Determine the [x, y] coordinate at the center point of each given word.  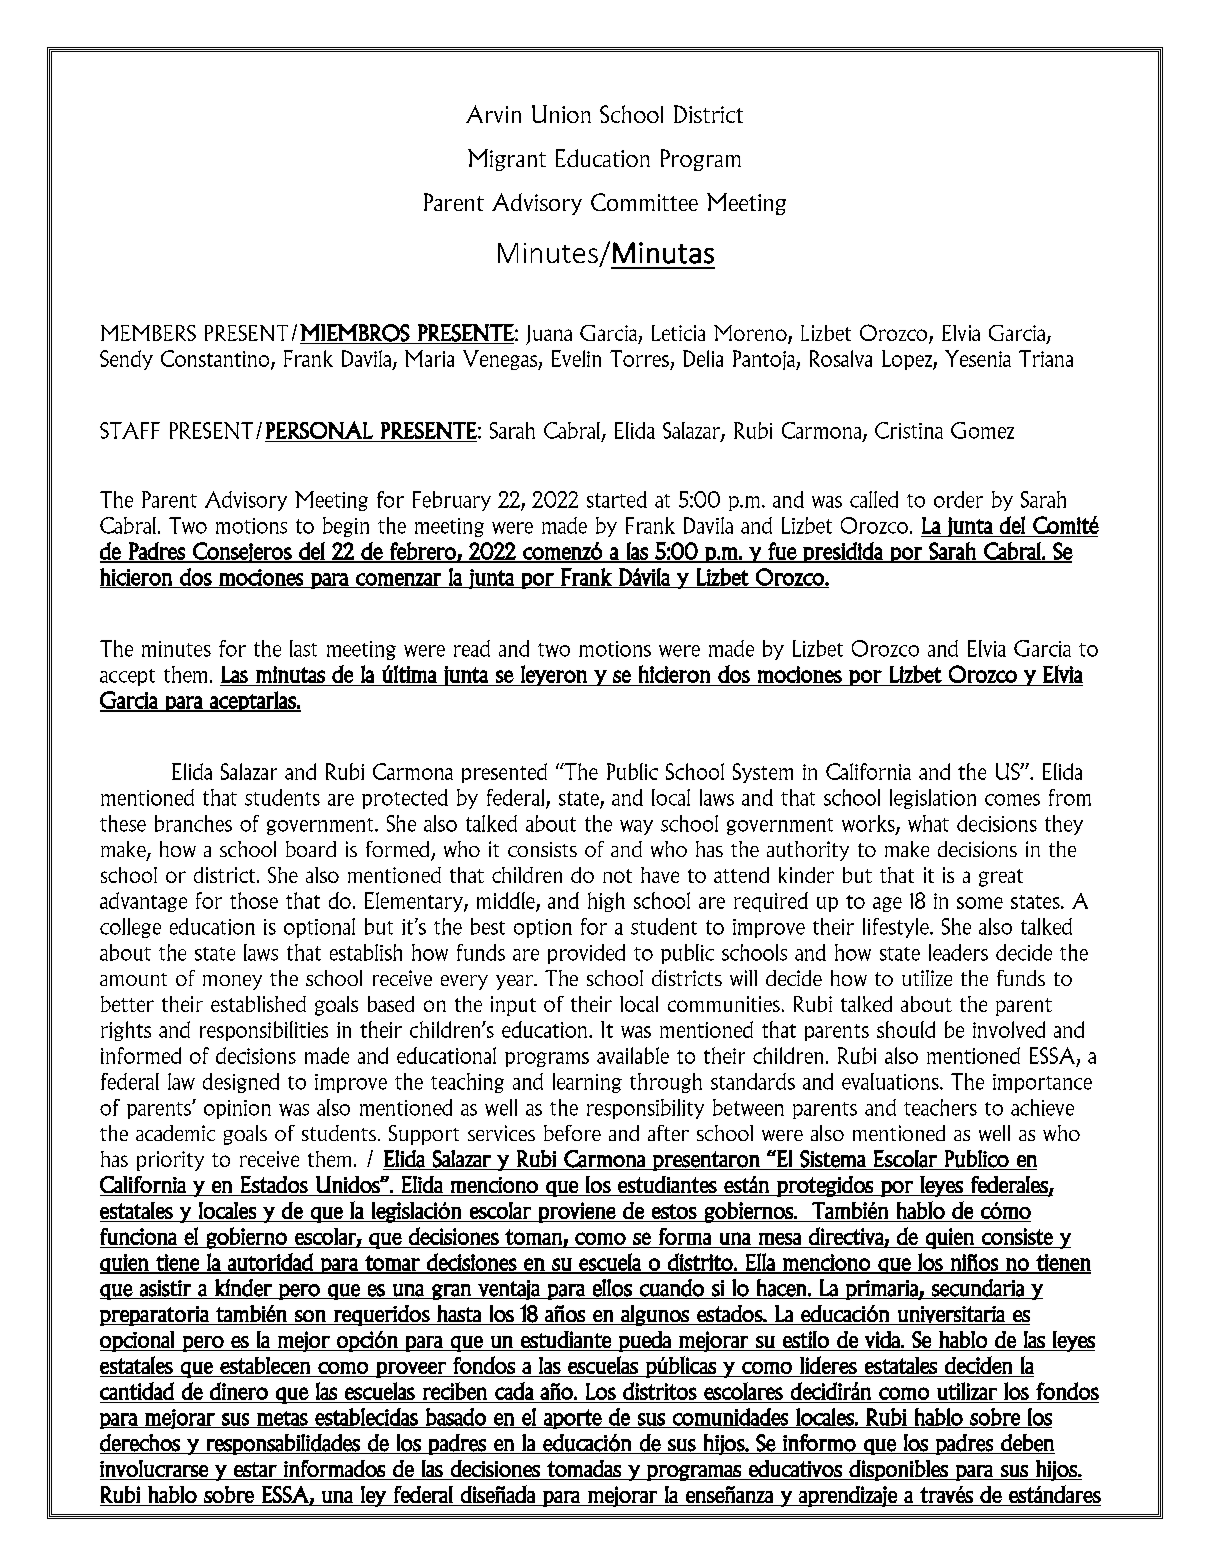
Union [561, 114]
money [232, 982]
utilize [927, 978]
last [303, 648]
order [958, 499]
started [617, 499]
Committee [644, 202]
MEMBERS [148, 333]
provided [586, 954]
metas [283, 1419]
